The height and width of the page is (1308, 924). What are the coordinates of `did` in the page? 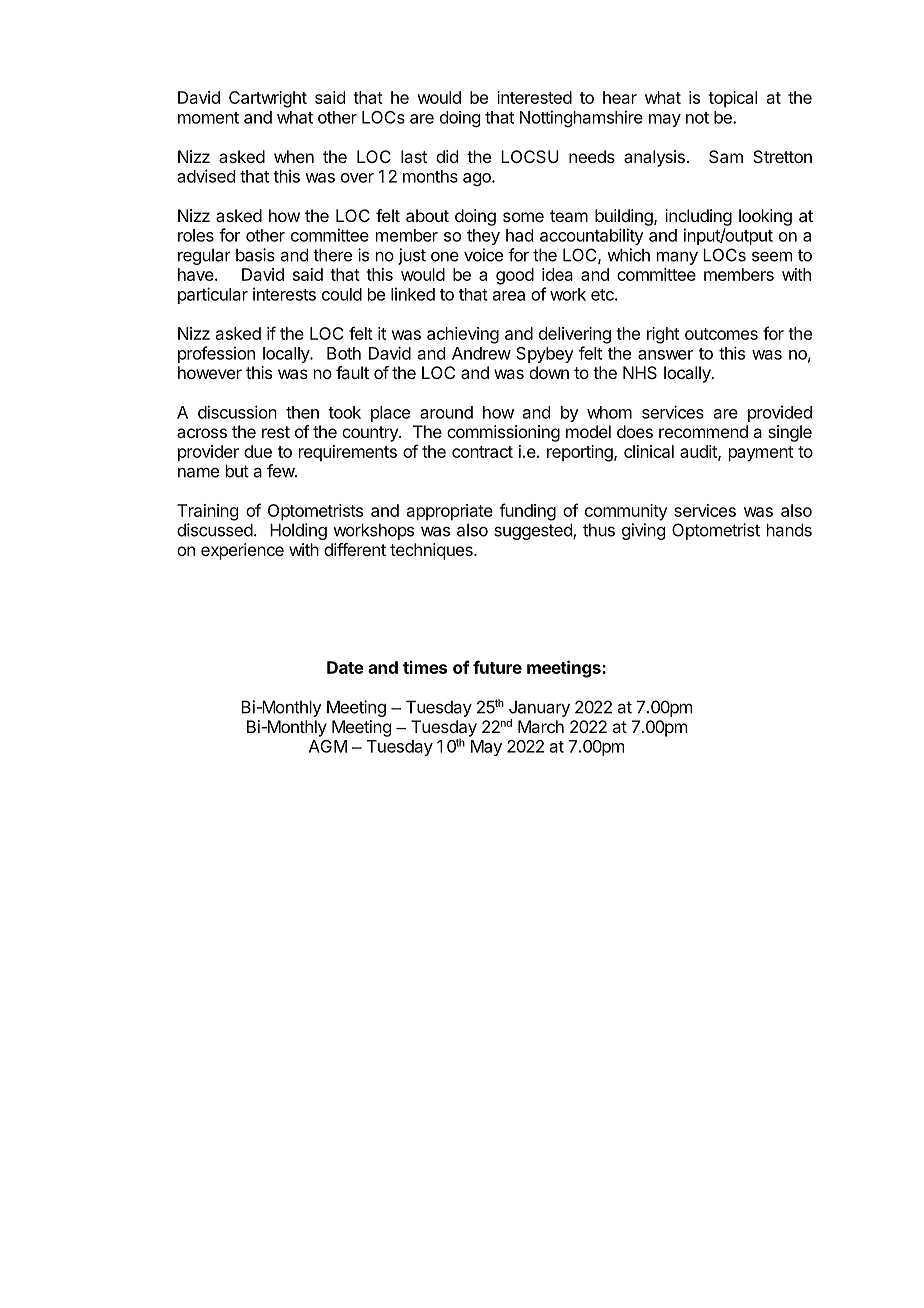 It's located at (447, 156).
